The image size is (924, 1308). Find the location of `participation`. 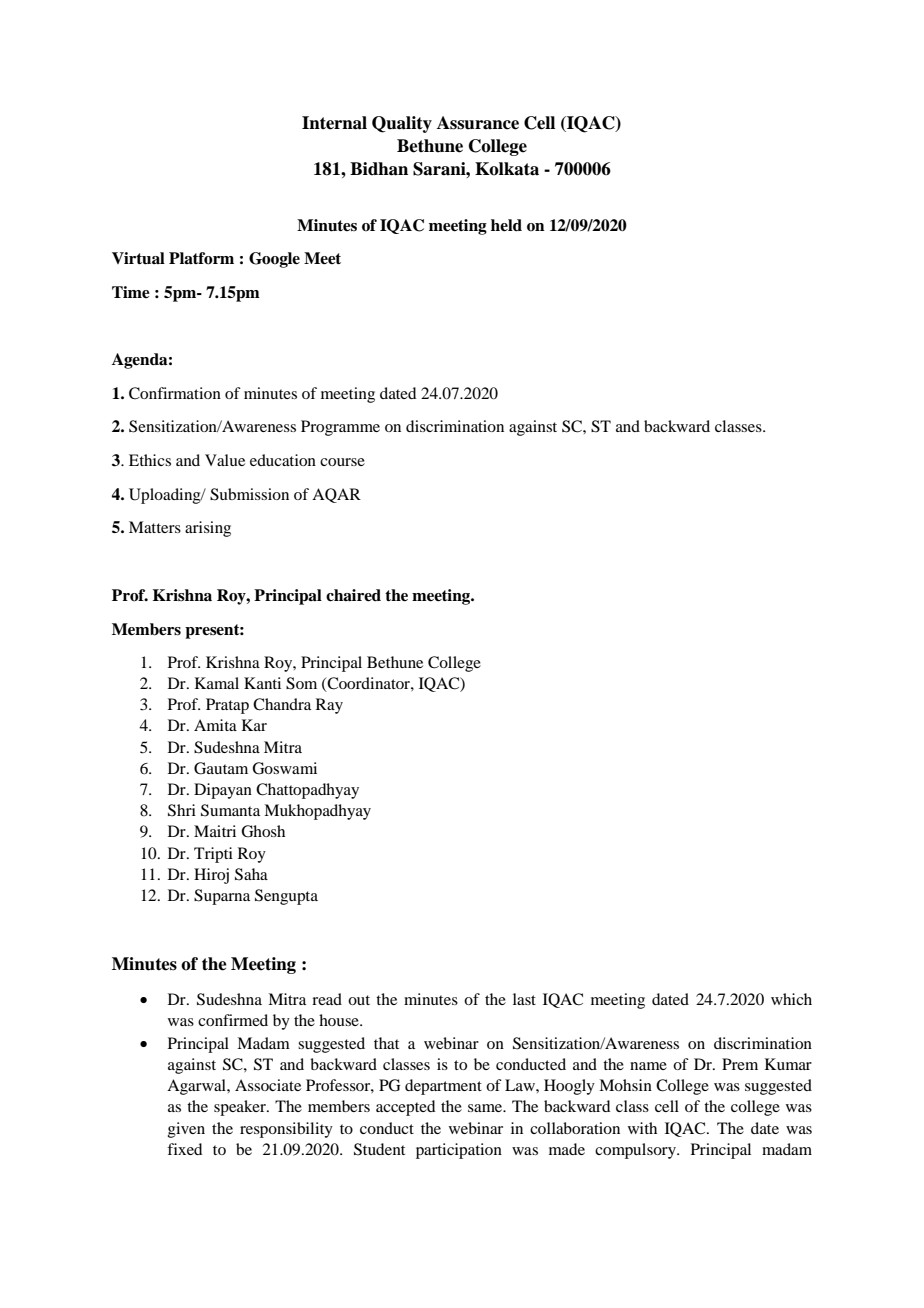

participation is located at coordinates (459, 1151).
